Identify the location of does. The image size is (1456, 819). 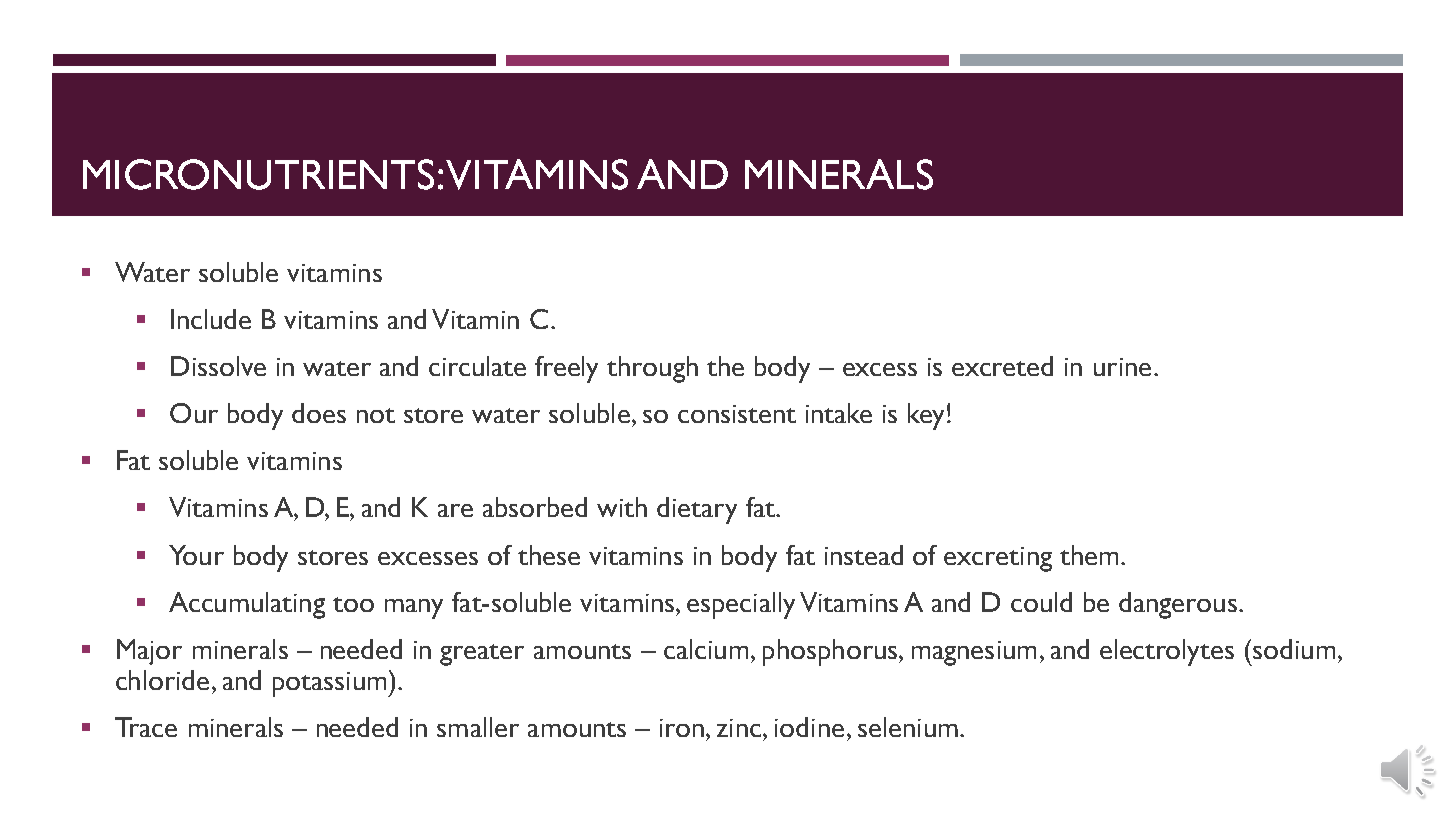
(319, 413).
